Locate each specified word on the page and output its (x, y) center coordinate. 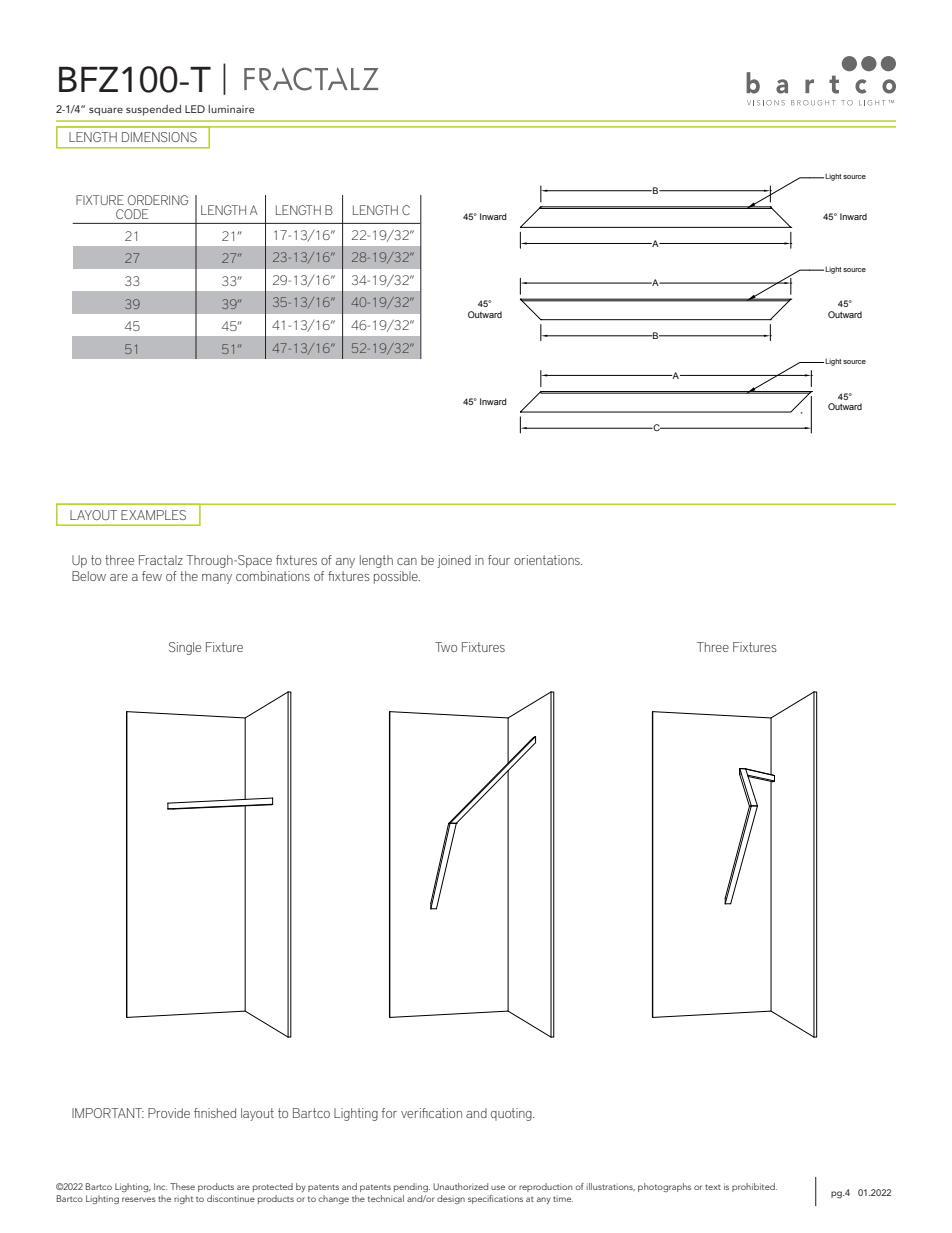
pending (412, 1187)
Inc (161, 1186)
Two (446, 647)
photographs (664, 1187)
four (499, 560)
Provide (169, 1113)
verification (431, 1113)
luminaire (231, 109)
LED (195, 109)
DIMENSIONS (159, 137)
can (407, 561)
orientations (548, 560)
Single (185, 648)
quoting (512, 1114)
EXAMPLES (153, 515)
